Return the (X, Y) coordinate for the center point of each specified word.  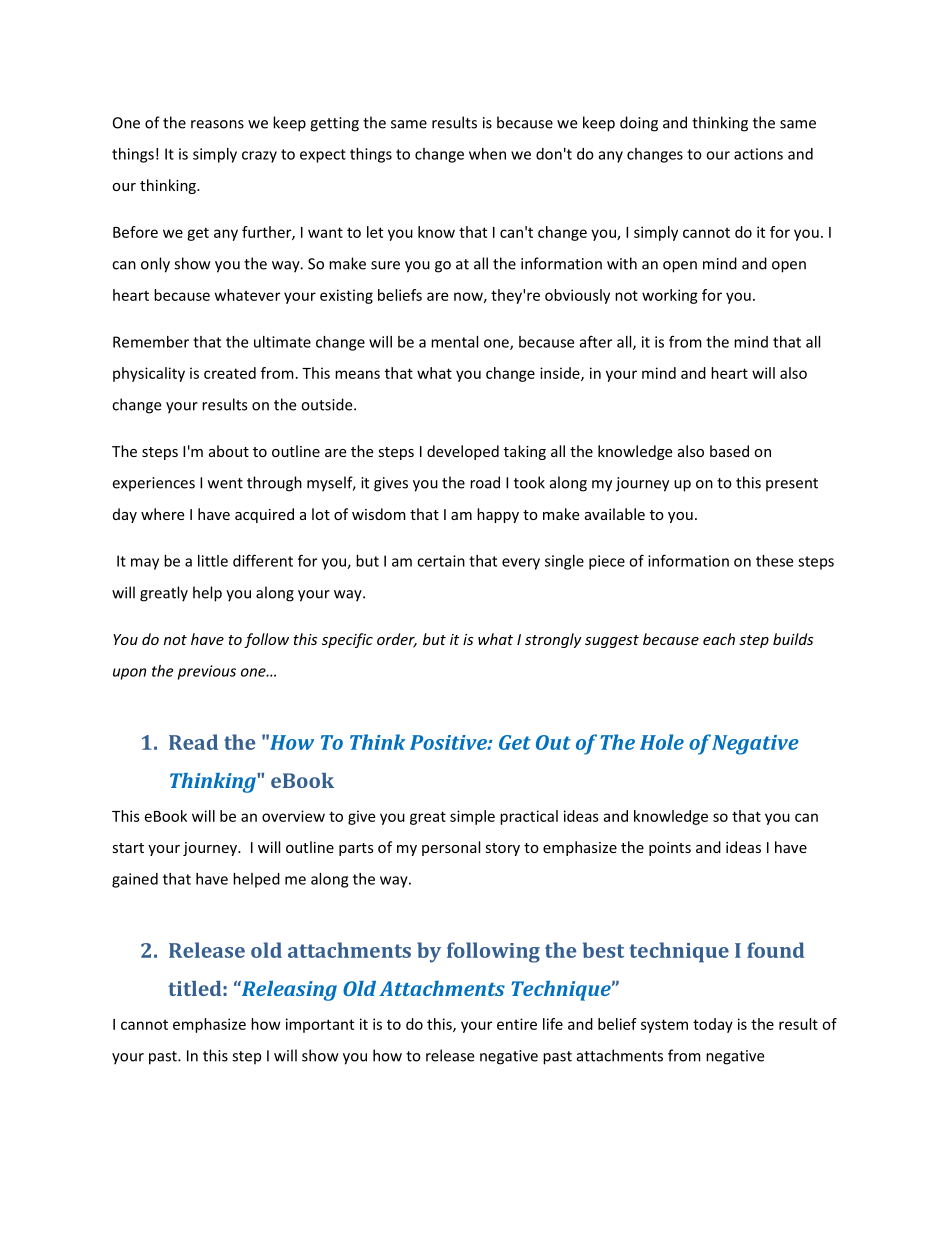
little (213, 561)
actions (758, 154)
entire (517, 1024)
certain (441, 561)
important (320, 1025)
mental (454, 342)
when (487, 154)
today (713, 1025)
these (774, 561)
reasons (217, 124)
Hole (662, 742)
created (230, 373)
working (670, 296)
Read (193, 742)
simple (472, 817)
